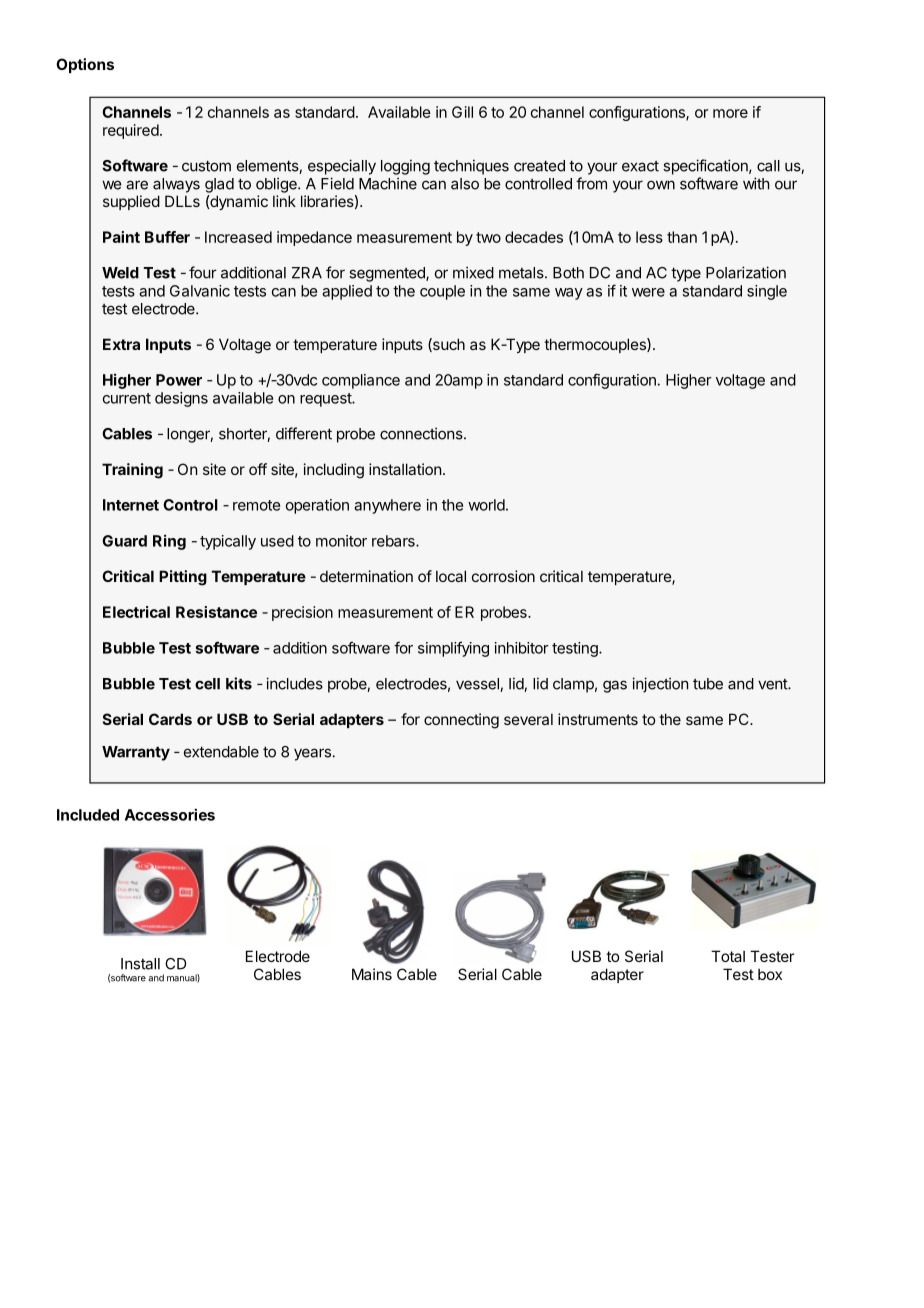  Describe the element at coordinates (462, 112) in the screenshot. I see `Gill` at that location.
